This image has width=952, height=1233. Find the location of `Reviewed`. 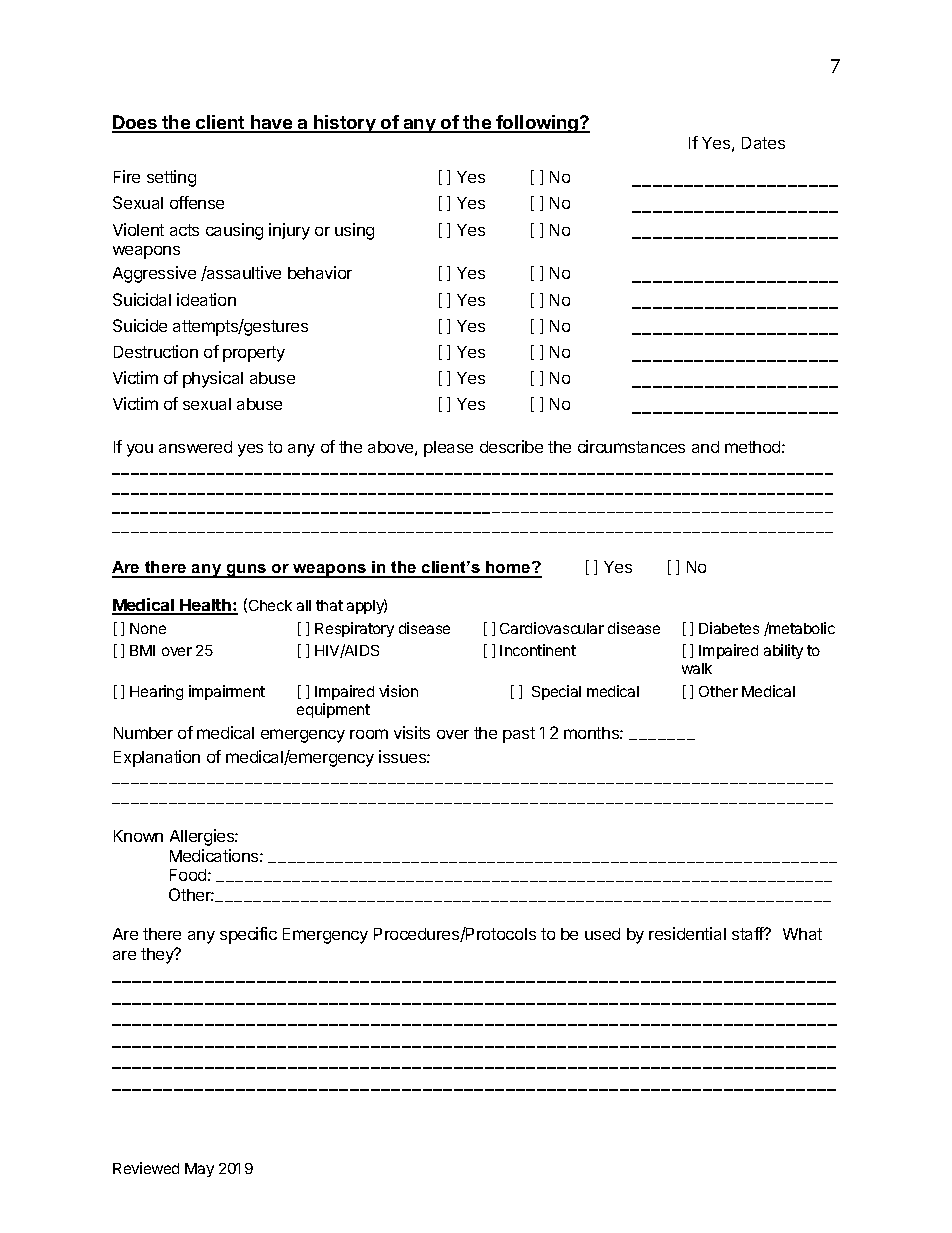

Reviewed is located at coordinates (146, 1168).
